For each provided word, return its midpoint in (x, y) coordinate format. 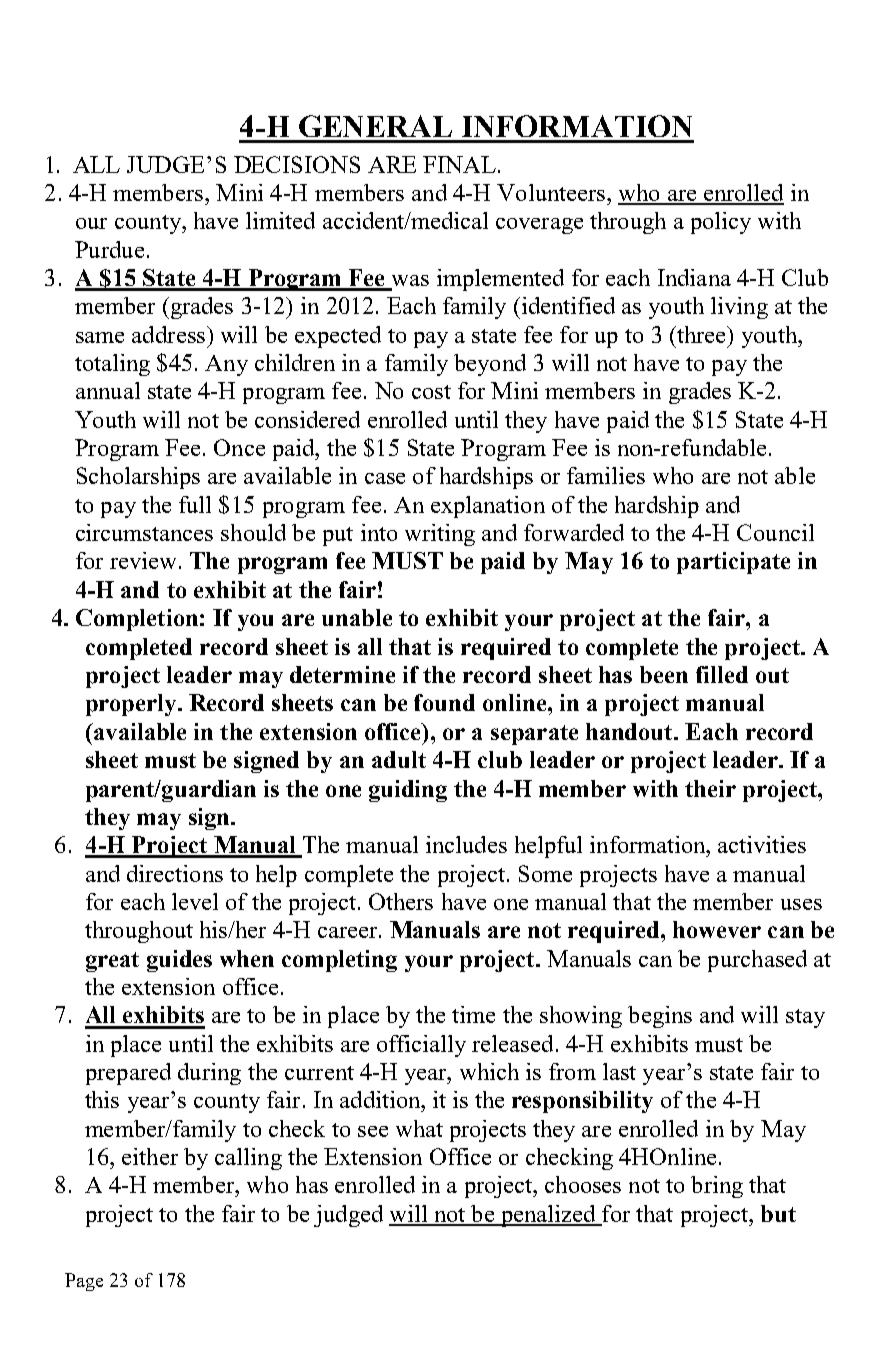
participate (733, 563)
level (195, 901)
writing (440, 535)
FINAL (459, 164)
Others (401, 901)
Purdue (109, 249)
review (143, 560)
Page (84, 1282)
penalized (548, 1216)
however (717, 929)
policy (721, 223)
